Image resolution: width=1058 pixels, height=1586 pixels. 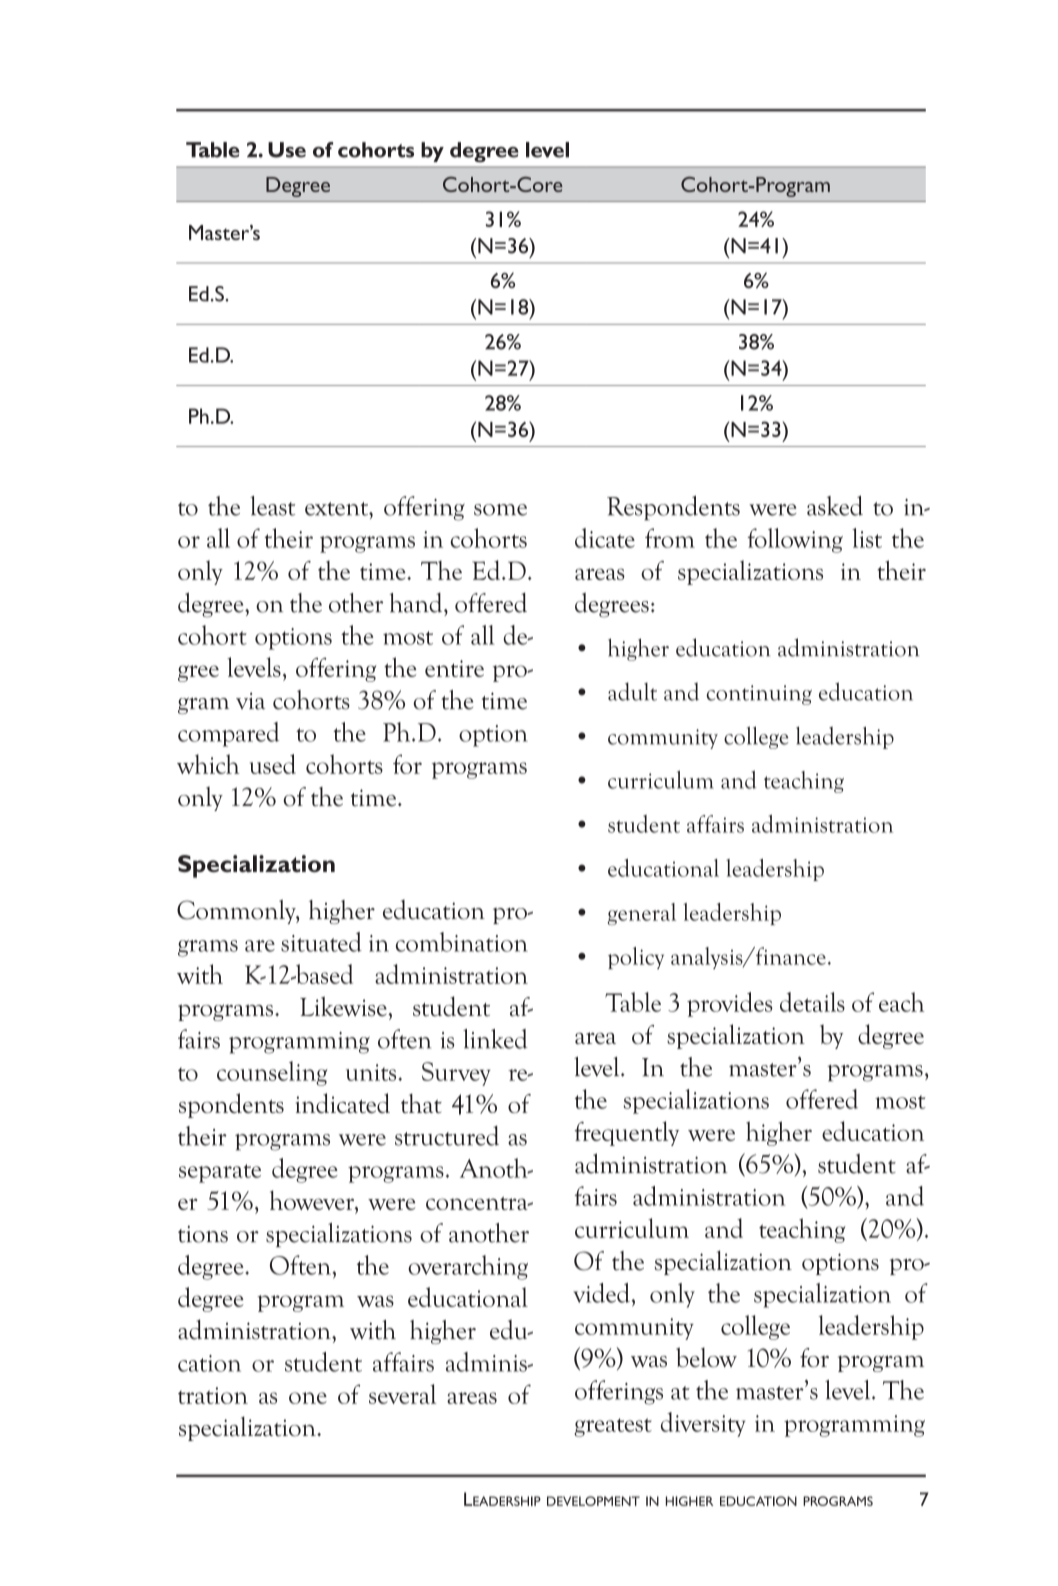 What do you see at coordinates (495, 1039) in the screenshot?
I see `linked` at bounding box center [495, 1039].
